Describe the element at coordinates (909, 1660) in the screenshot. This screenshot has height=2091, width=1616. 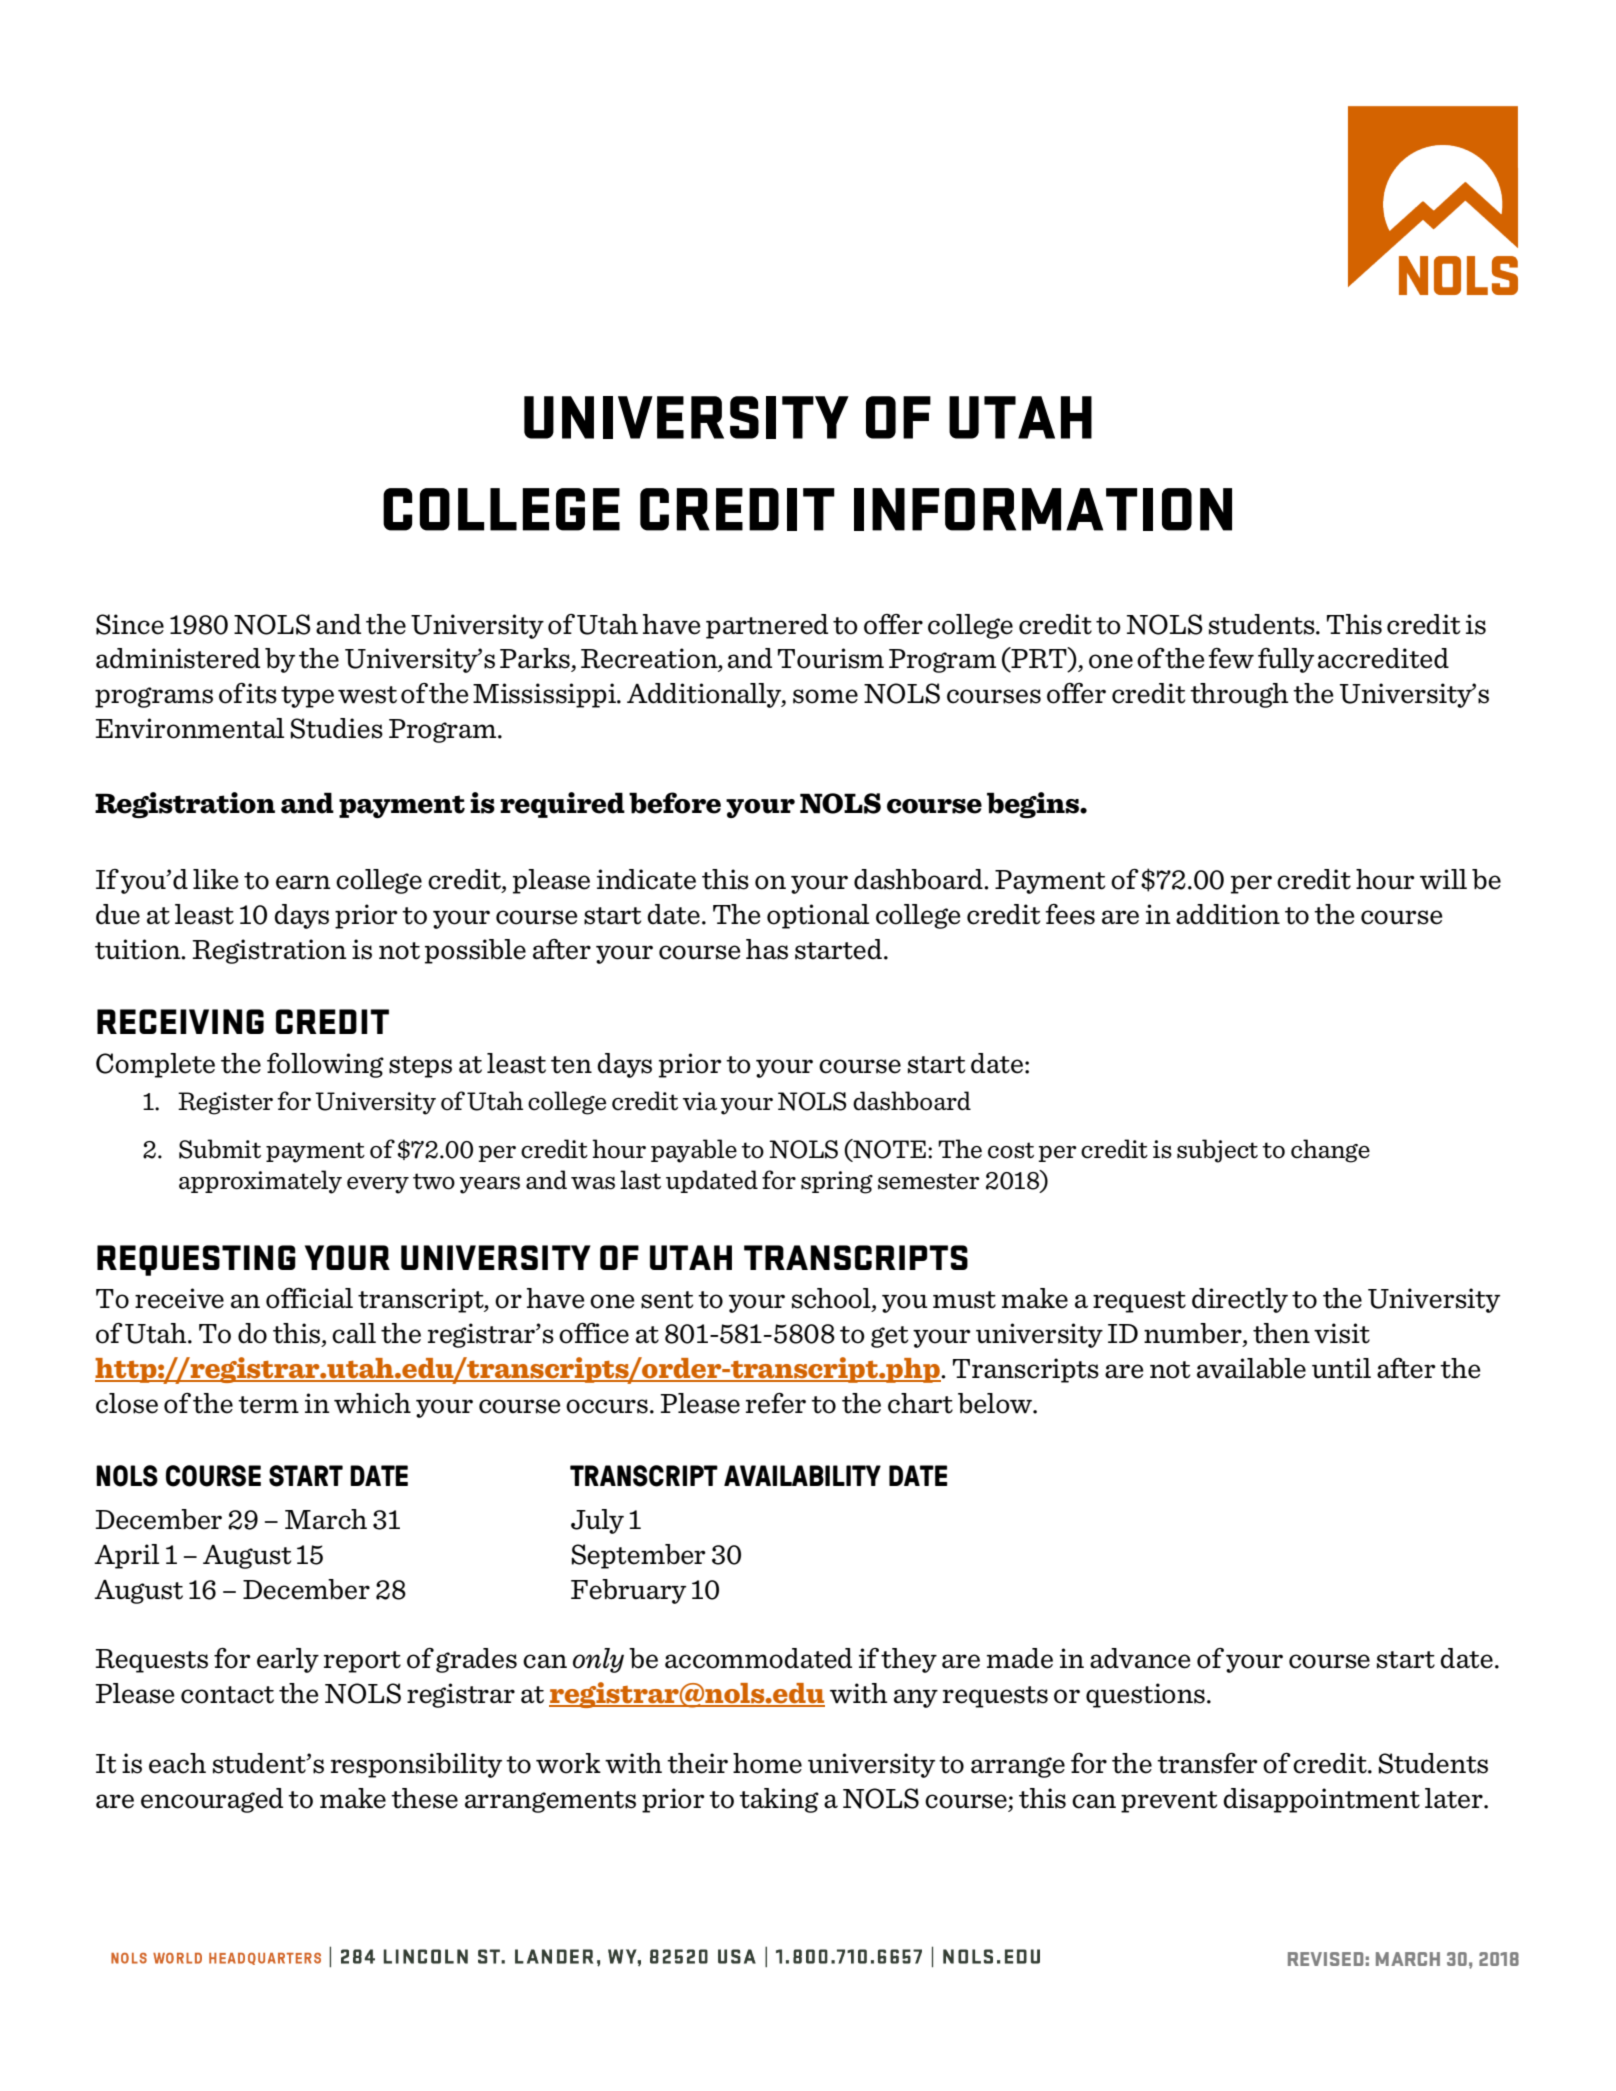
I see `they` at that location.
